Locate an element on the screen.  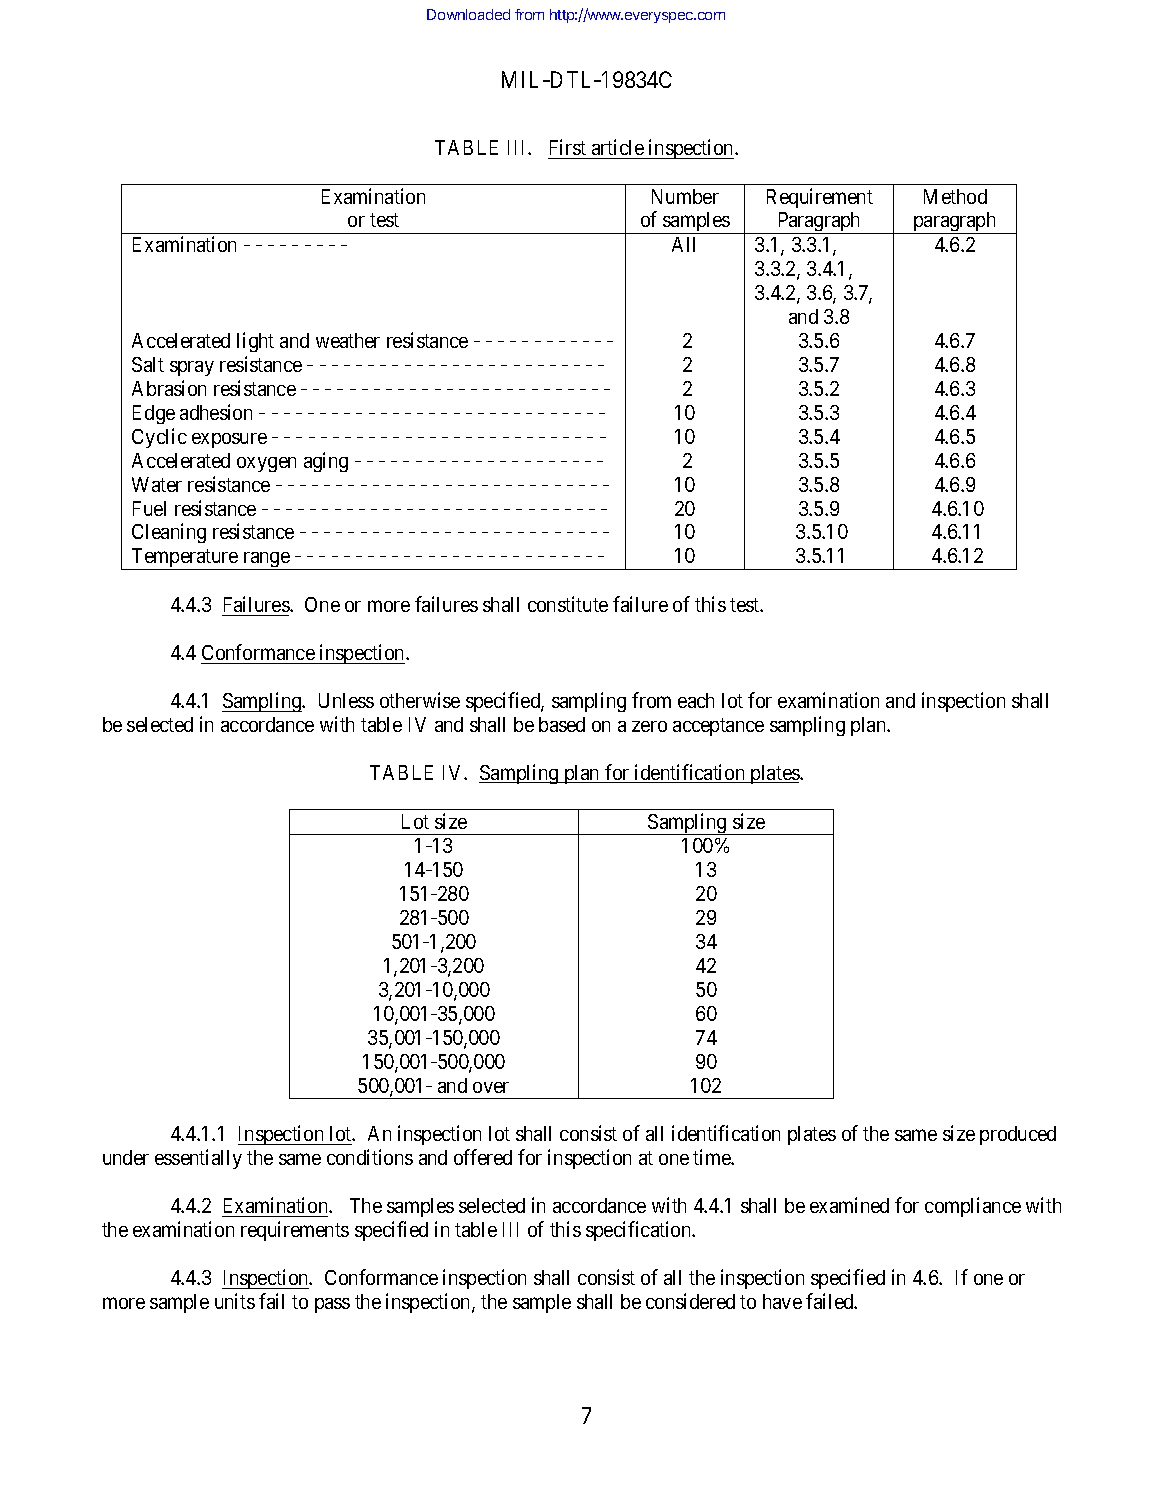
light is located at coordinates (255, 342).
